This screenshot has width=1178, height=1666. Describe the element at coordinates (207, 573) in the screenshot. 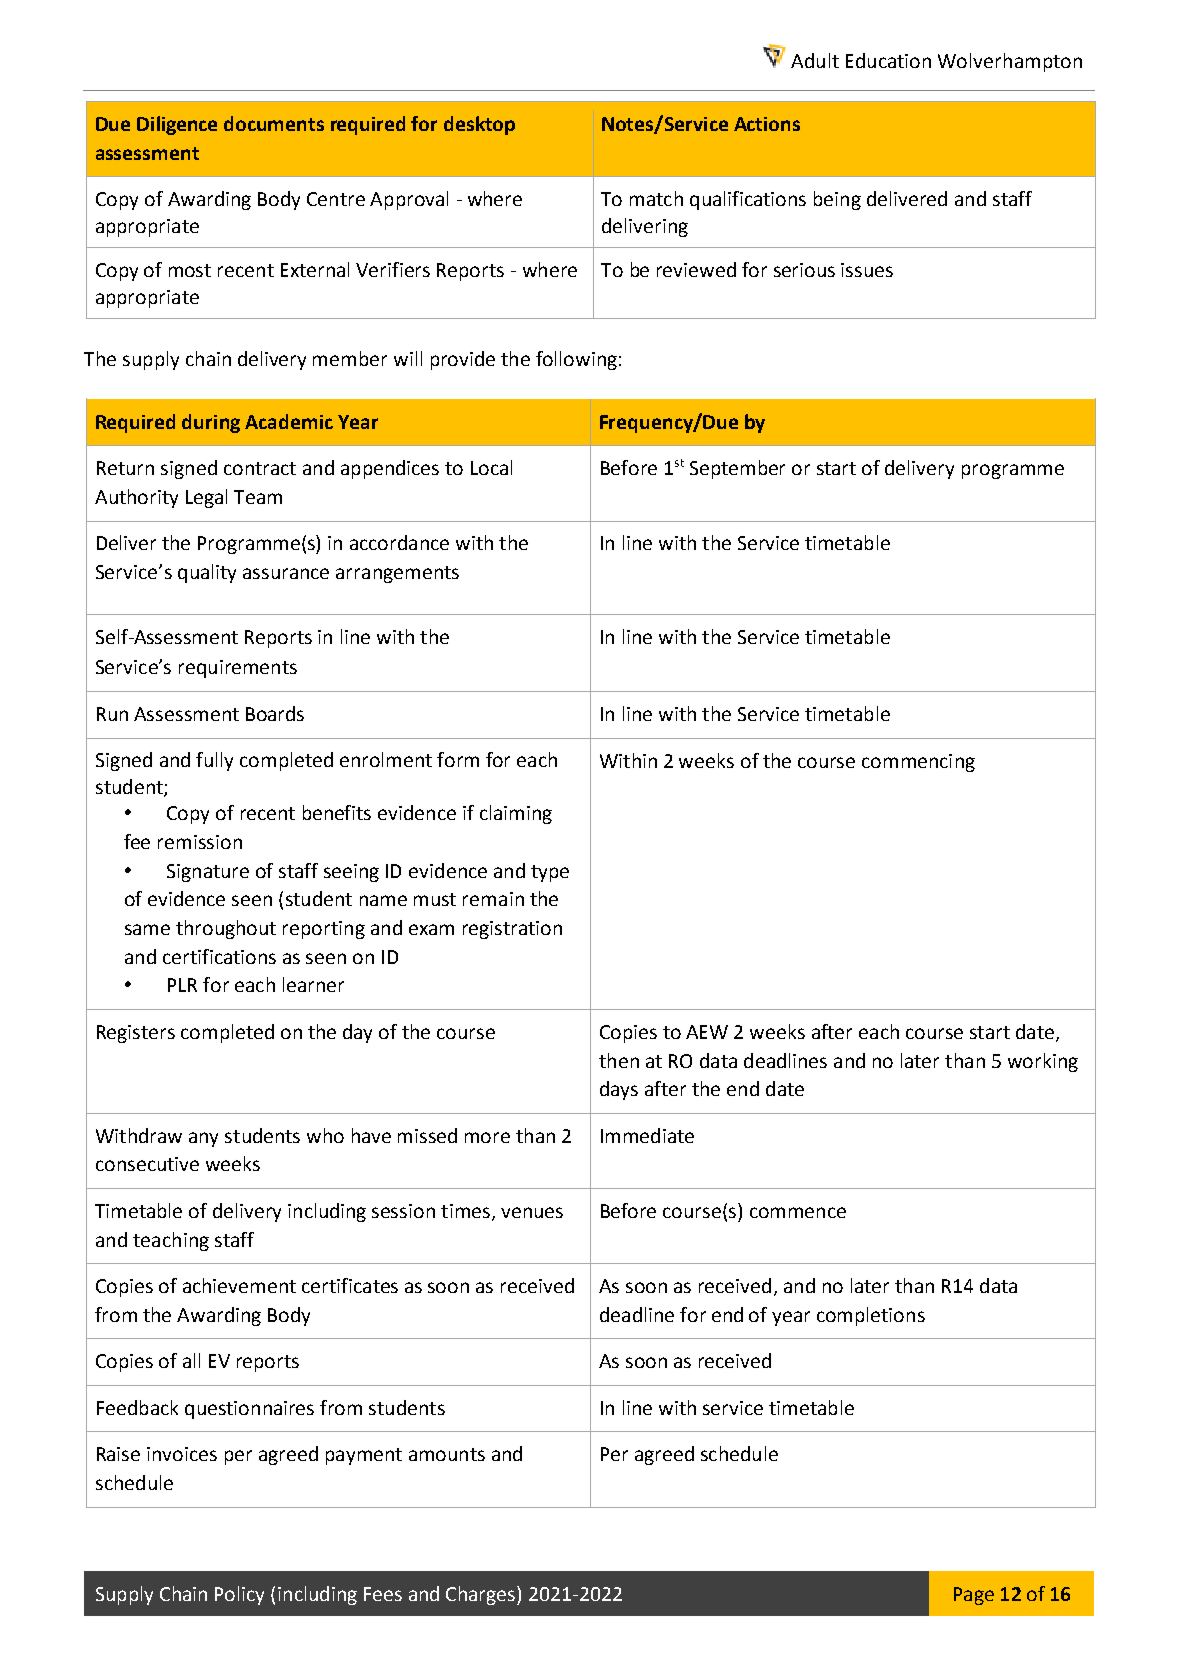

I see `quality` at that location.
